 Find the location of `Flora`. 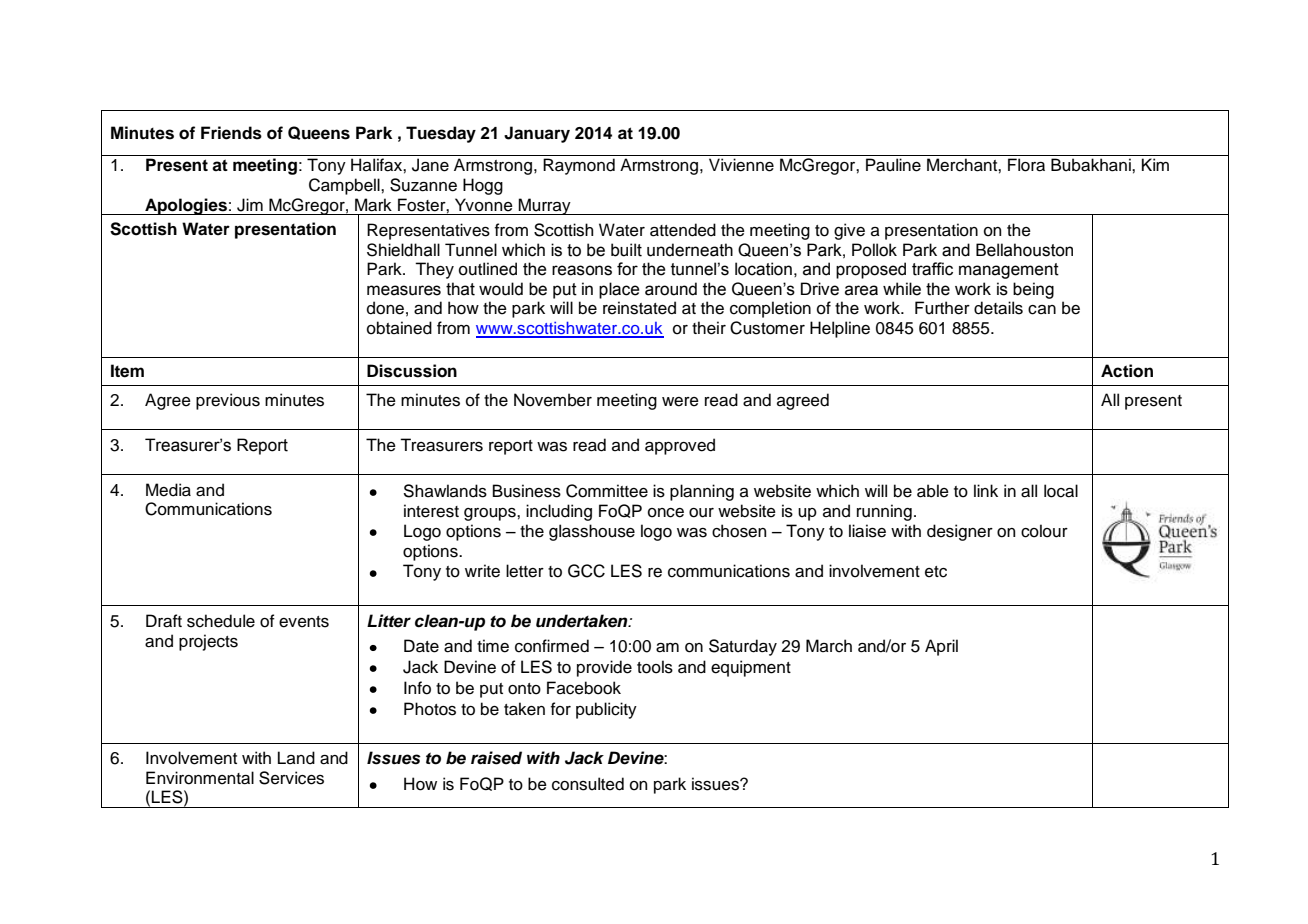

Flora is located at coordinates (1026, 165).
